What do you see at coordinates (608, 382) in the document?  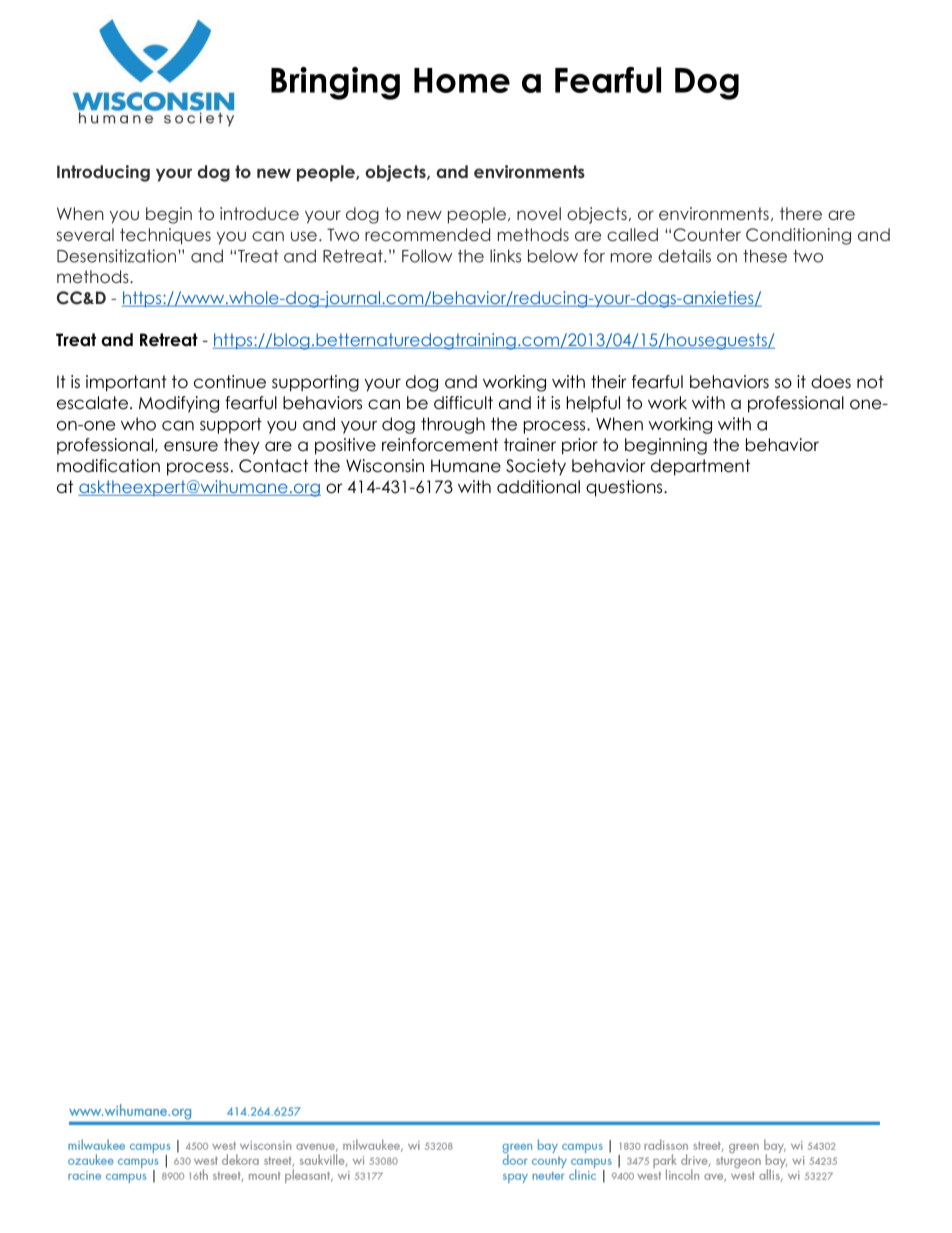 I see `their` at bounding box center [608, 382].
